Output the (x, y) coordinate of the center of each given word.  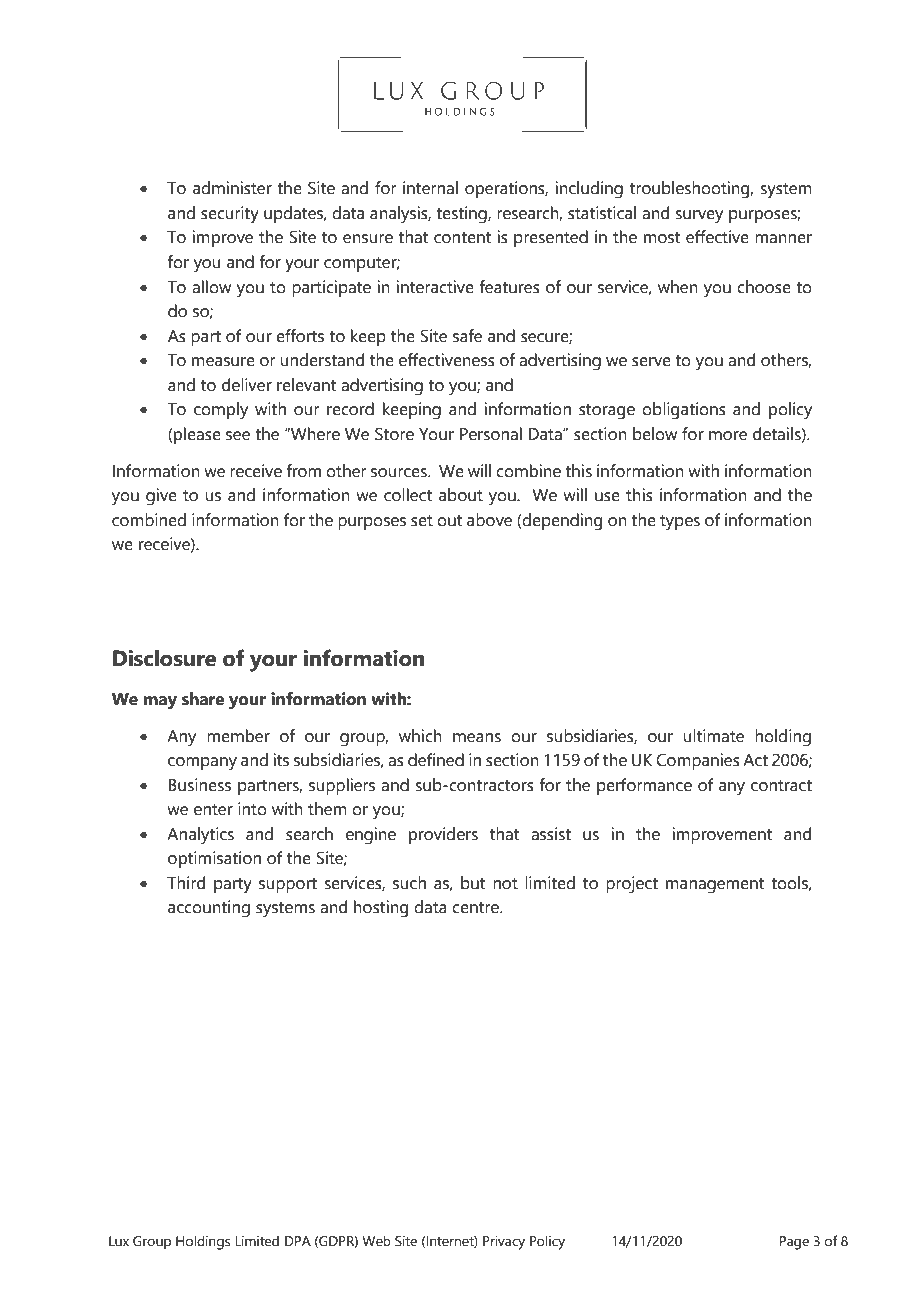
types (680, 523)
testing (462, 215)
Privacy (504, 1243)
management (715, 886)
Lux (119, 1241)
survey (699, 217)
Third (186, 883)
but (473, 883)
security (230, 215)
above (489, 520)
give (161, 497)
